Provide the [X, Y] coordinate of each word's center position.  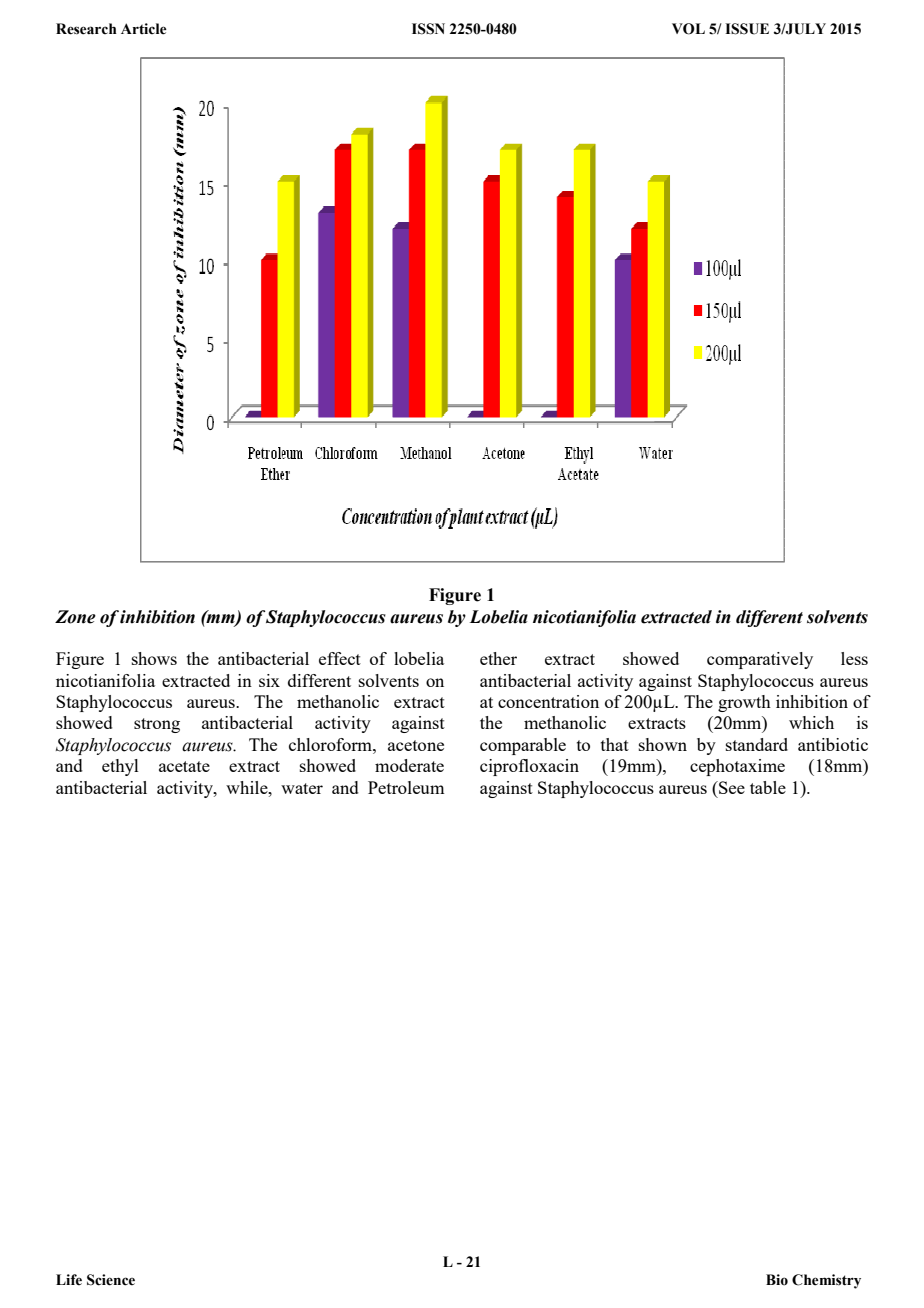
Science [111, 1280]
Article [144, 29]
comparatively [760, 660]
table [768, 787]
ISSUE [747, 29]
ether [498, 658]
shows [154, 658]
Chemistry [826, 1281]
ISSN [428, 29]
